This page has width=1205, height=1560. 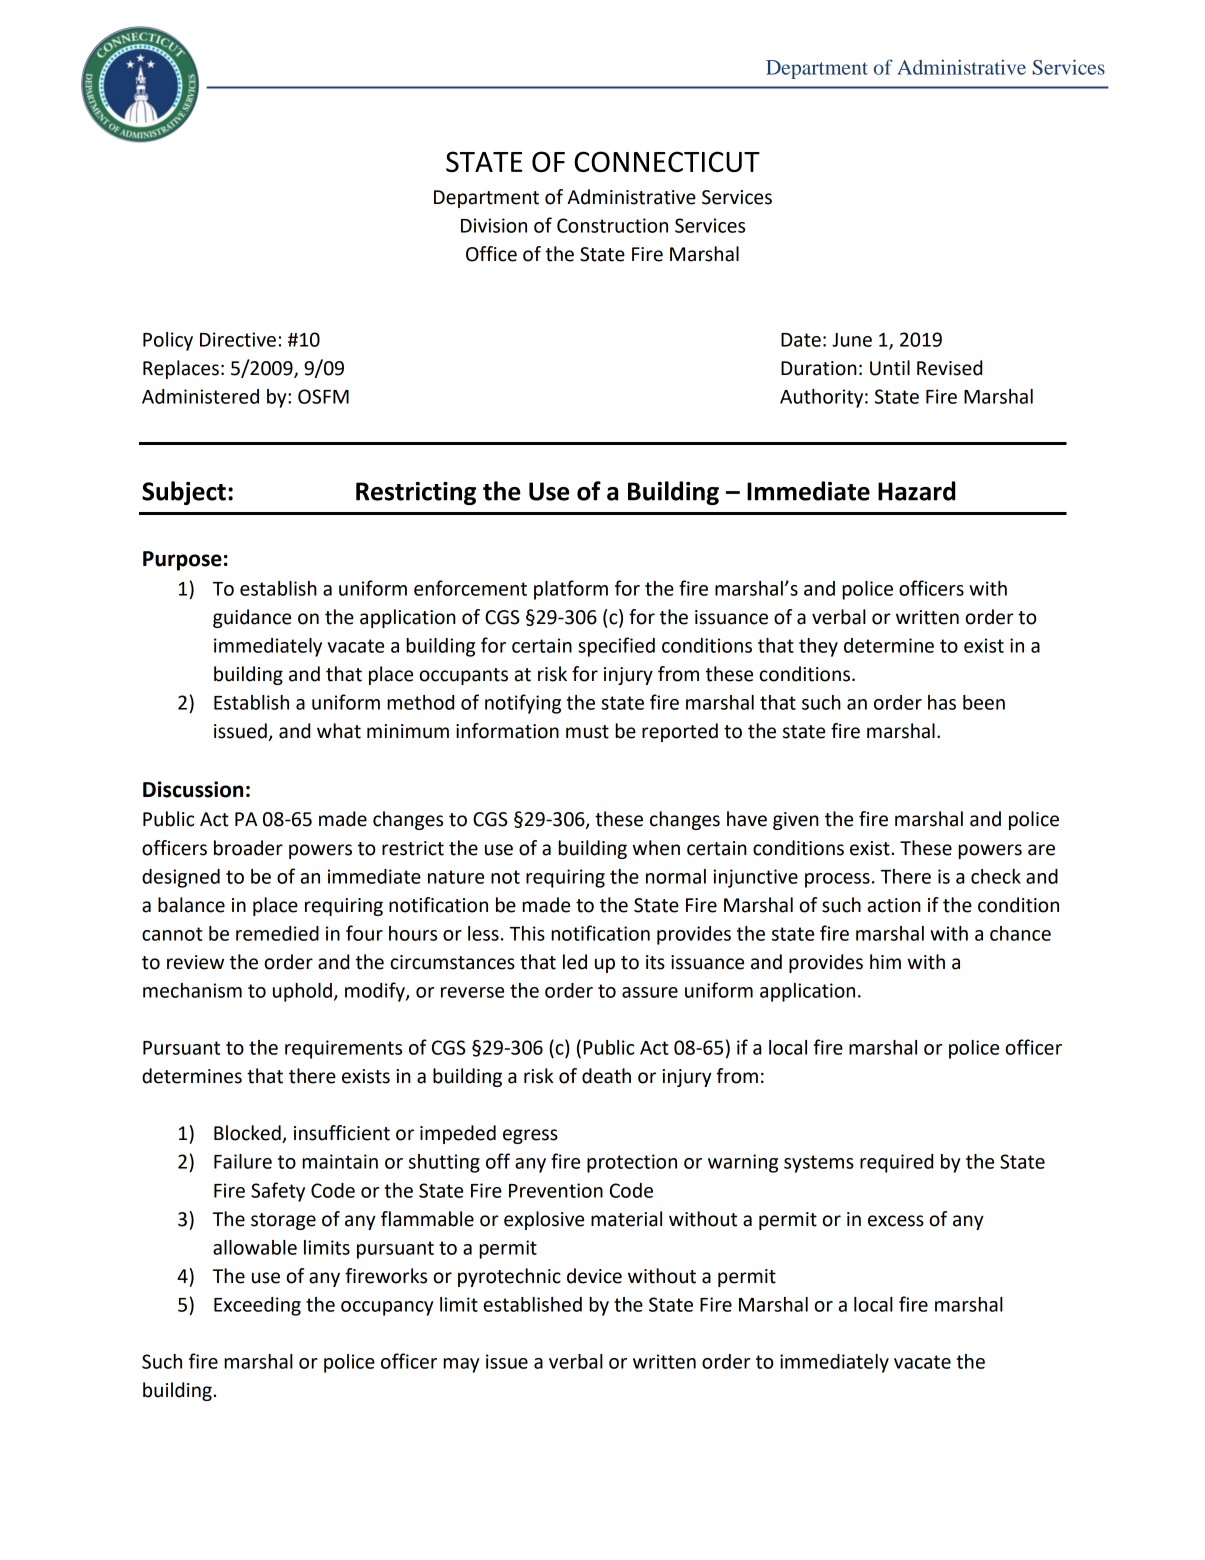 I want to click on Directive, so click(x=238, y=339).
